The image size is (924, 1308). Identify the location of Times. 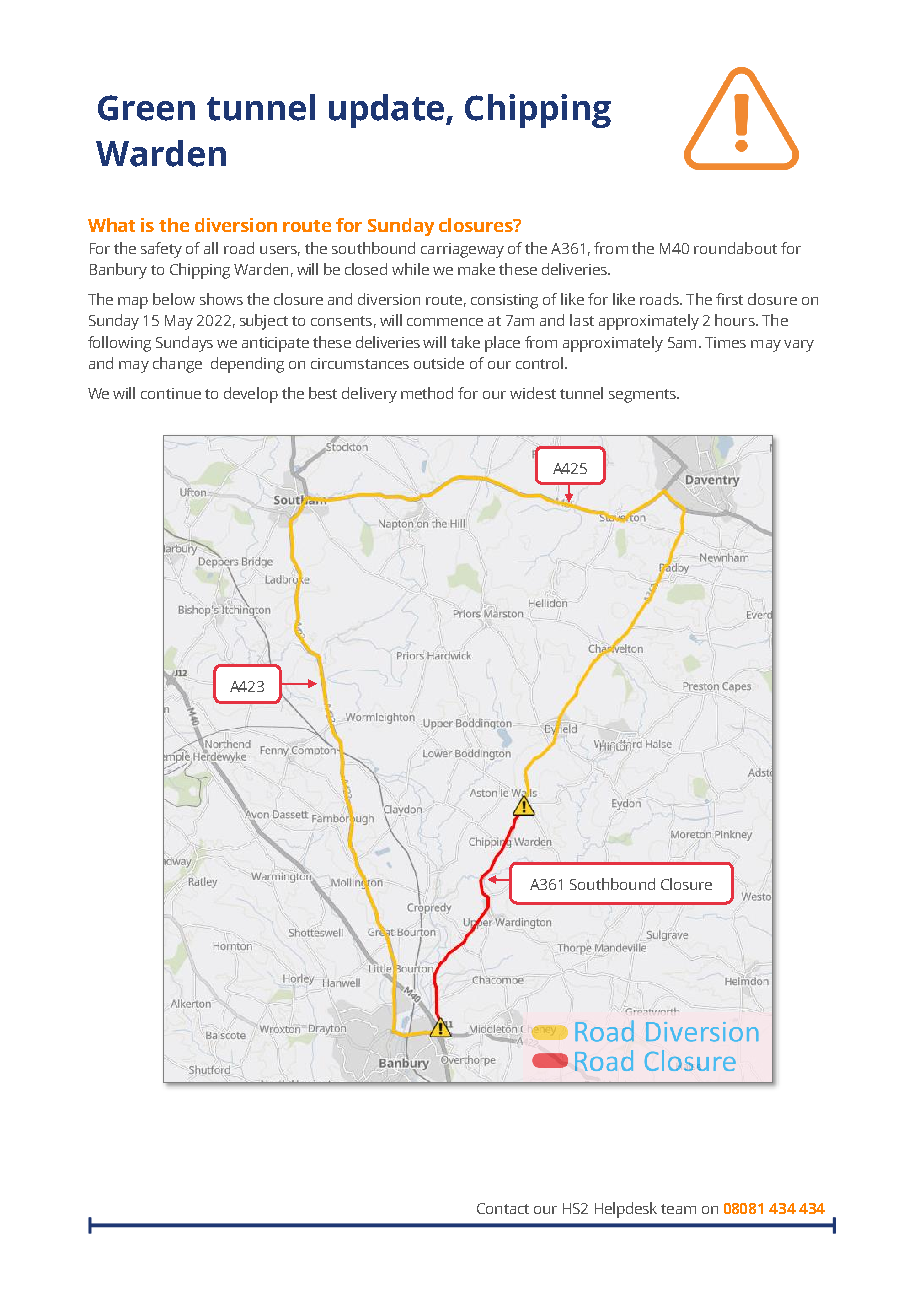
(725, 342).
